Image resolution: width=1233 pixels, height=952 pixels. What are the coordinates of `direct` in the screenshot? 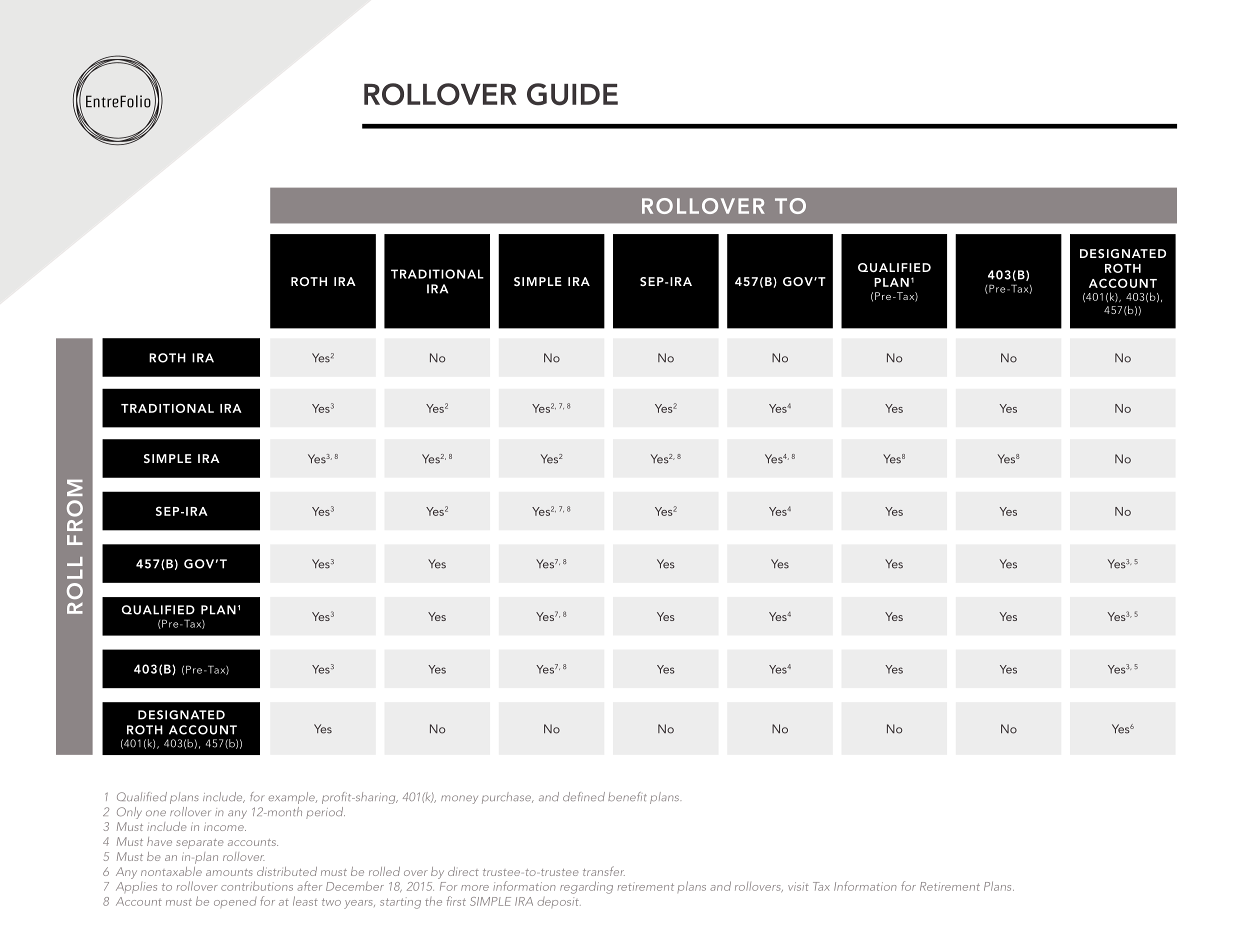 It's located at (463, 871).
